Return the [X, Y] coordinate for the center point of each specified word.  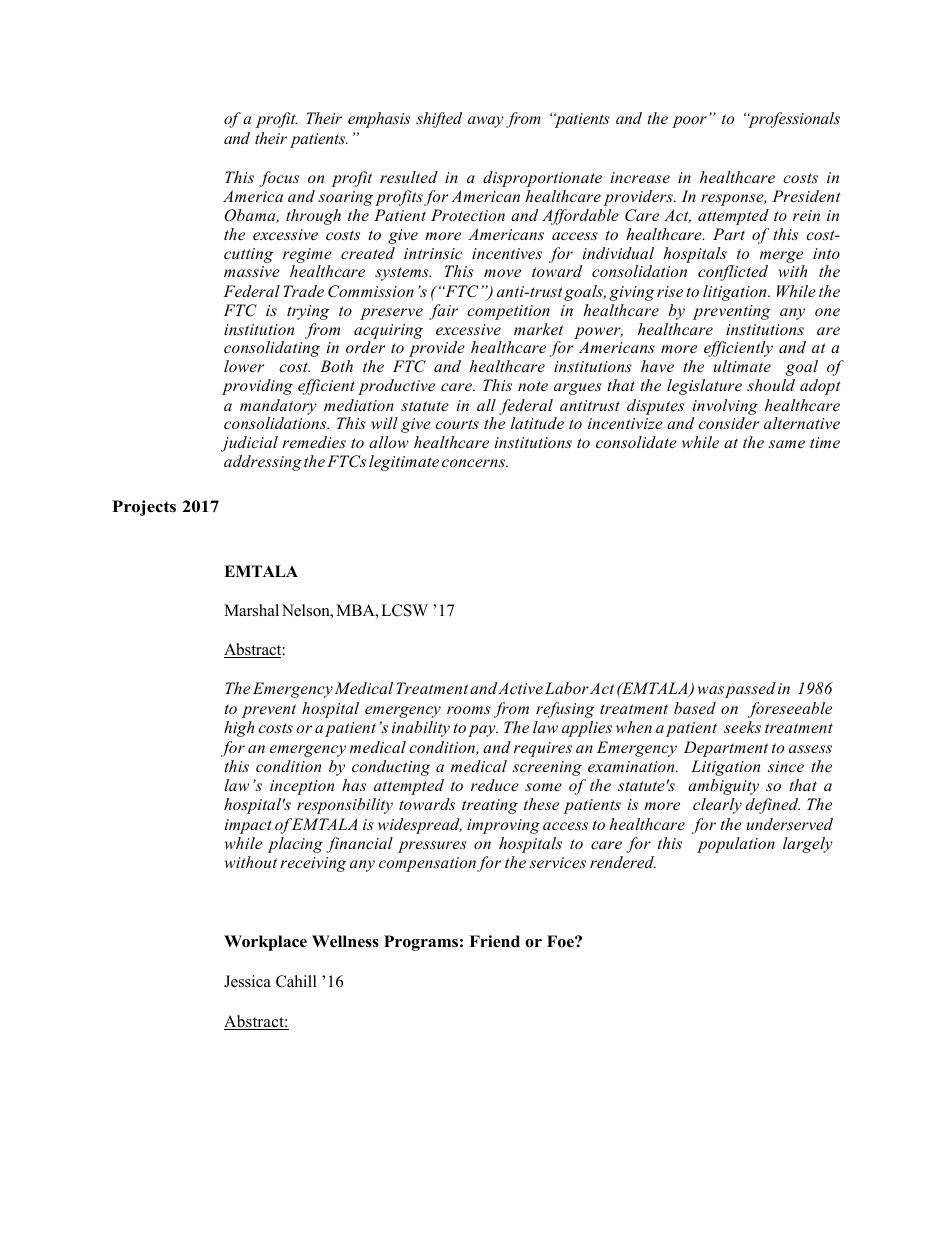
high [239, 729]
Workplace [265, 943]
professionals [794, 120]
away [486, 122]
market [538, 329]
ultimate [742, 366]
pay [483, 731]
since [786, 766]
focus [279, 179]
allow [389, 442]
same [786, 444]
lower [244, 366]
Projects [144, 508]
